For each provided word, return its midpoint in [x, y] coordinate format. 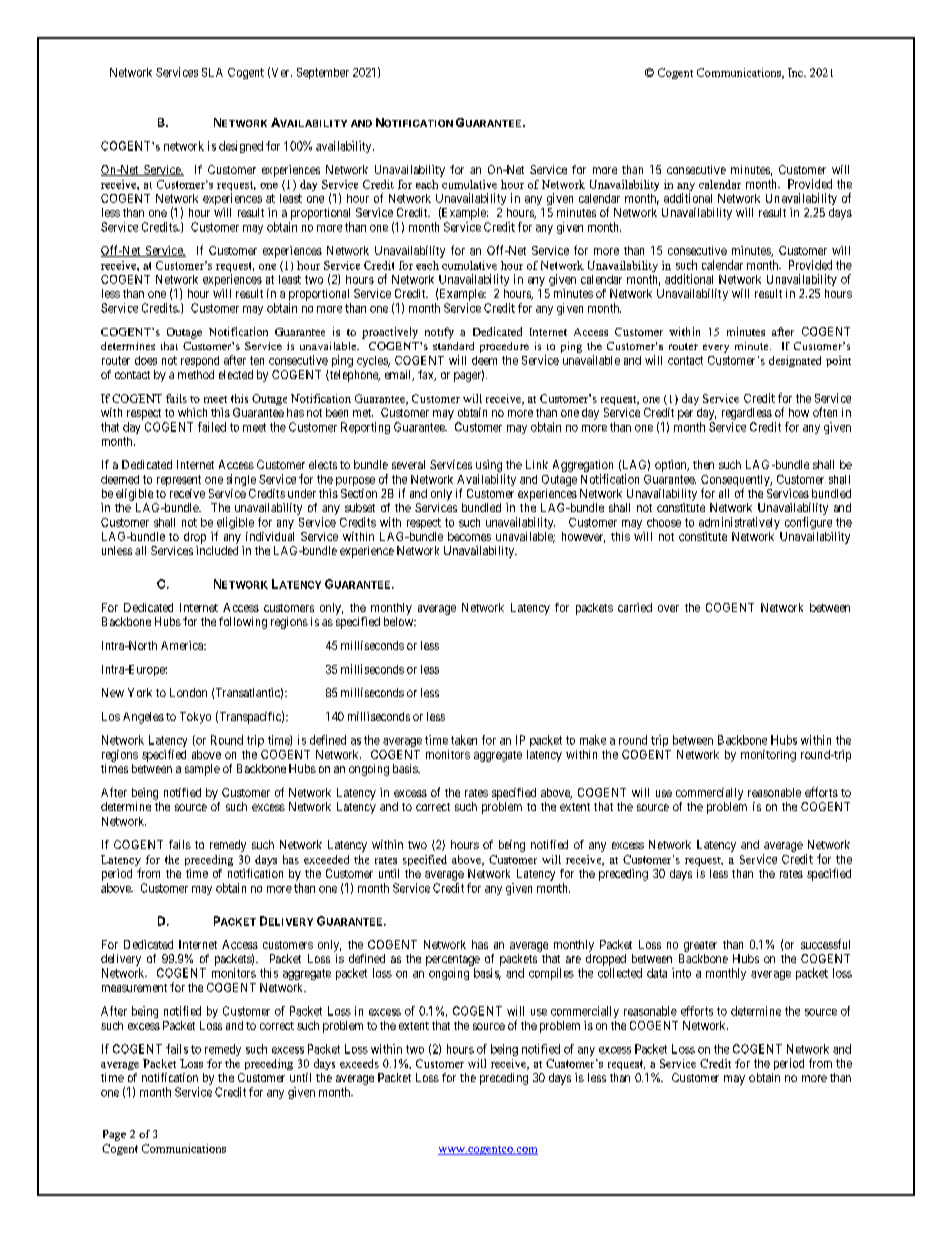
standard [453, 346]
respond [200, 361]
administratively [739, 523]
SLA [212, 72]
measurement [134, 988]
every [716, 348]
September [323, 73]
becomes [469, 536]
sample [202, 770]
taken [464, 740]
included [217, 550]
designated [795, 361]
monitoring [768, 756]
